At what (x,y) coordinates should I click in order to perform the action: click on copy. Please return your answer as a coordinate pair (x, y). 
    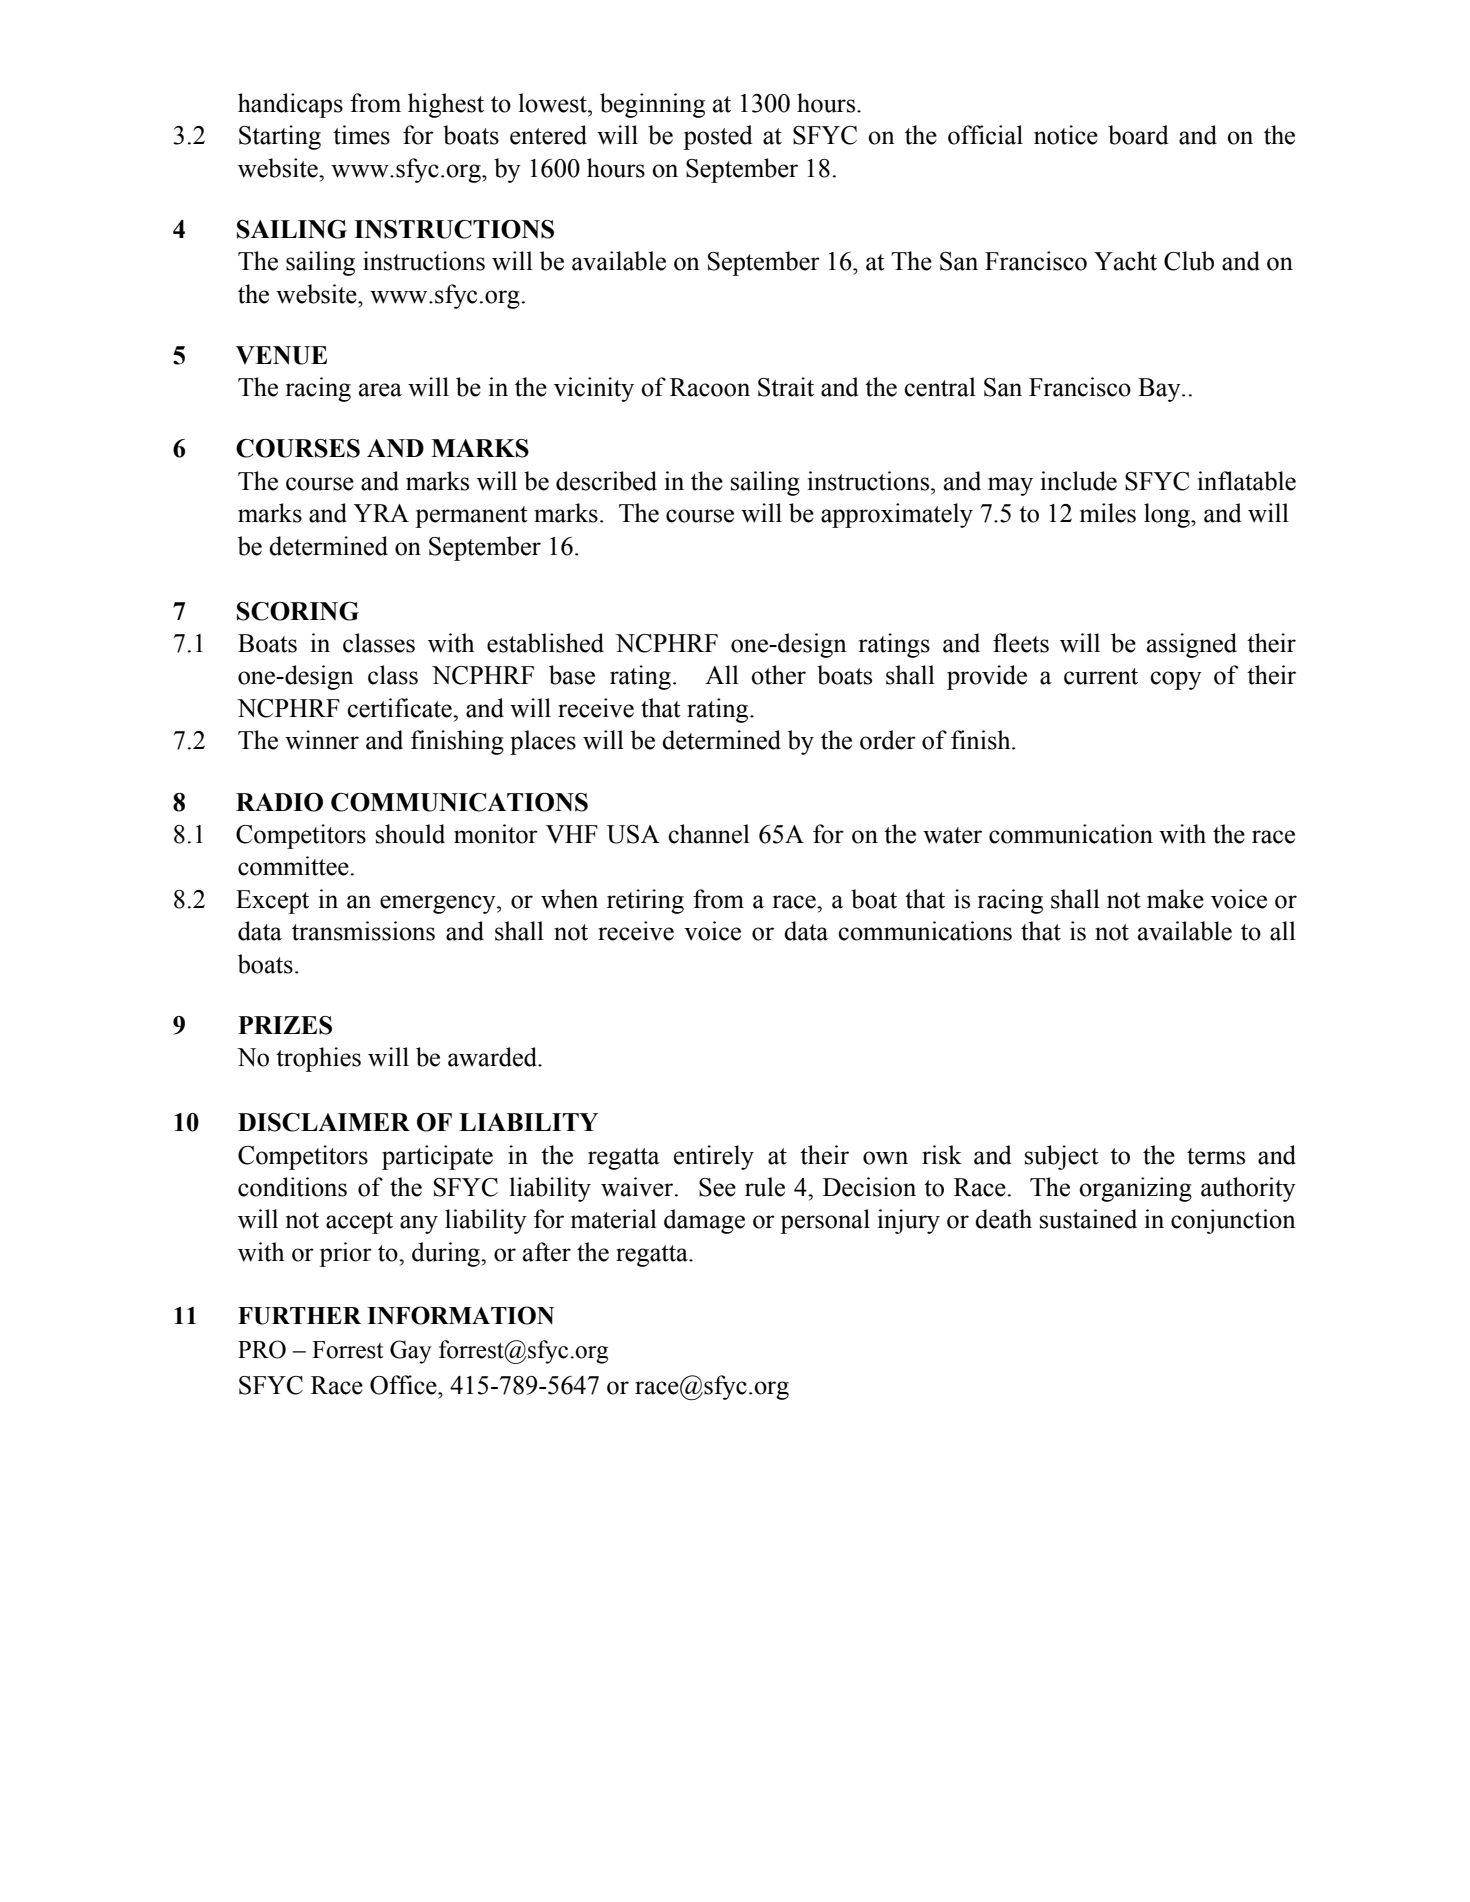
    Looking at the image, I should click on (1176, 680).
